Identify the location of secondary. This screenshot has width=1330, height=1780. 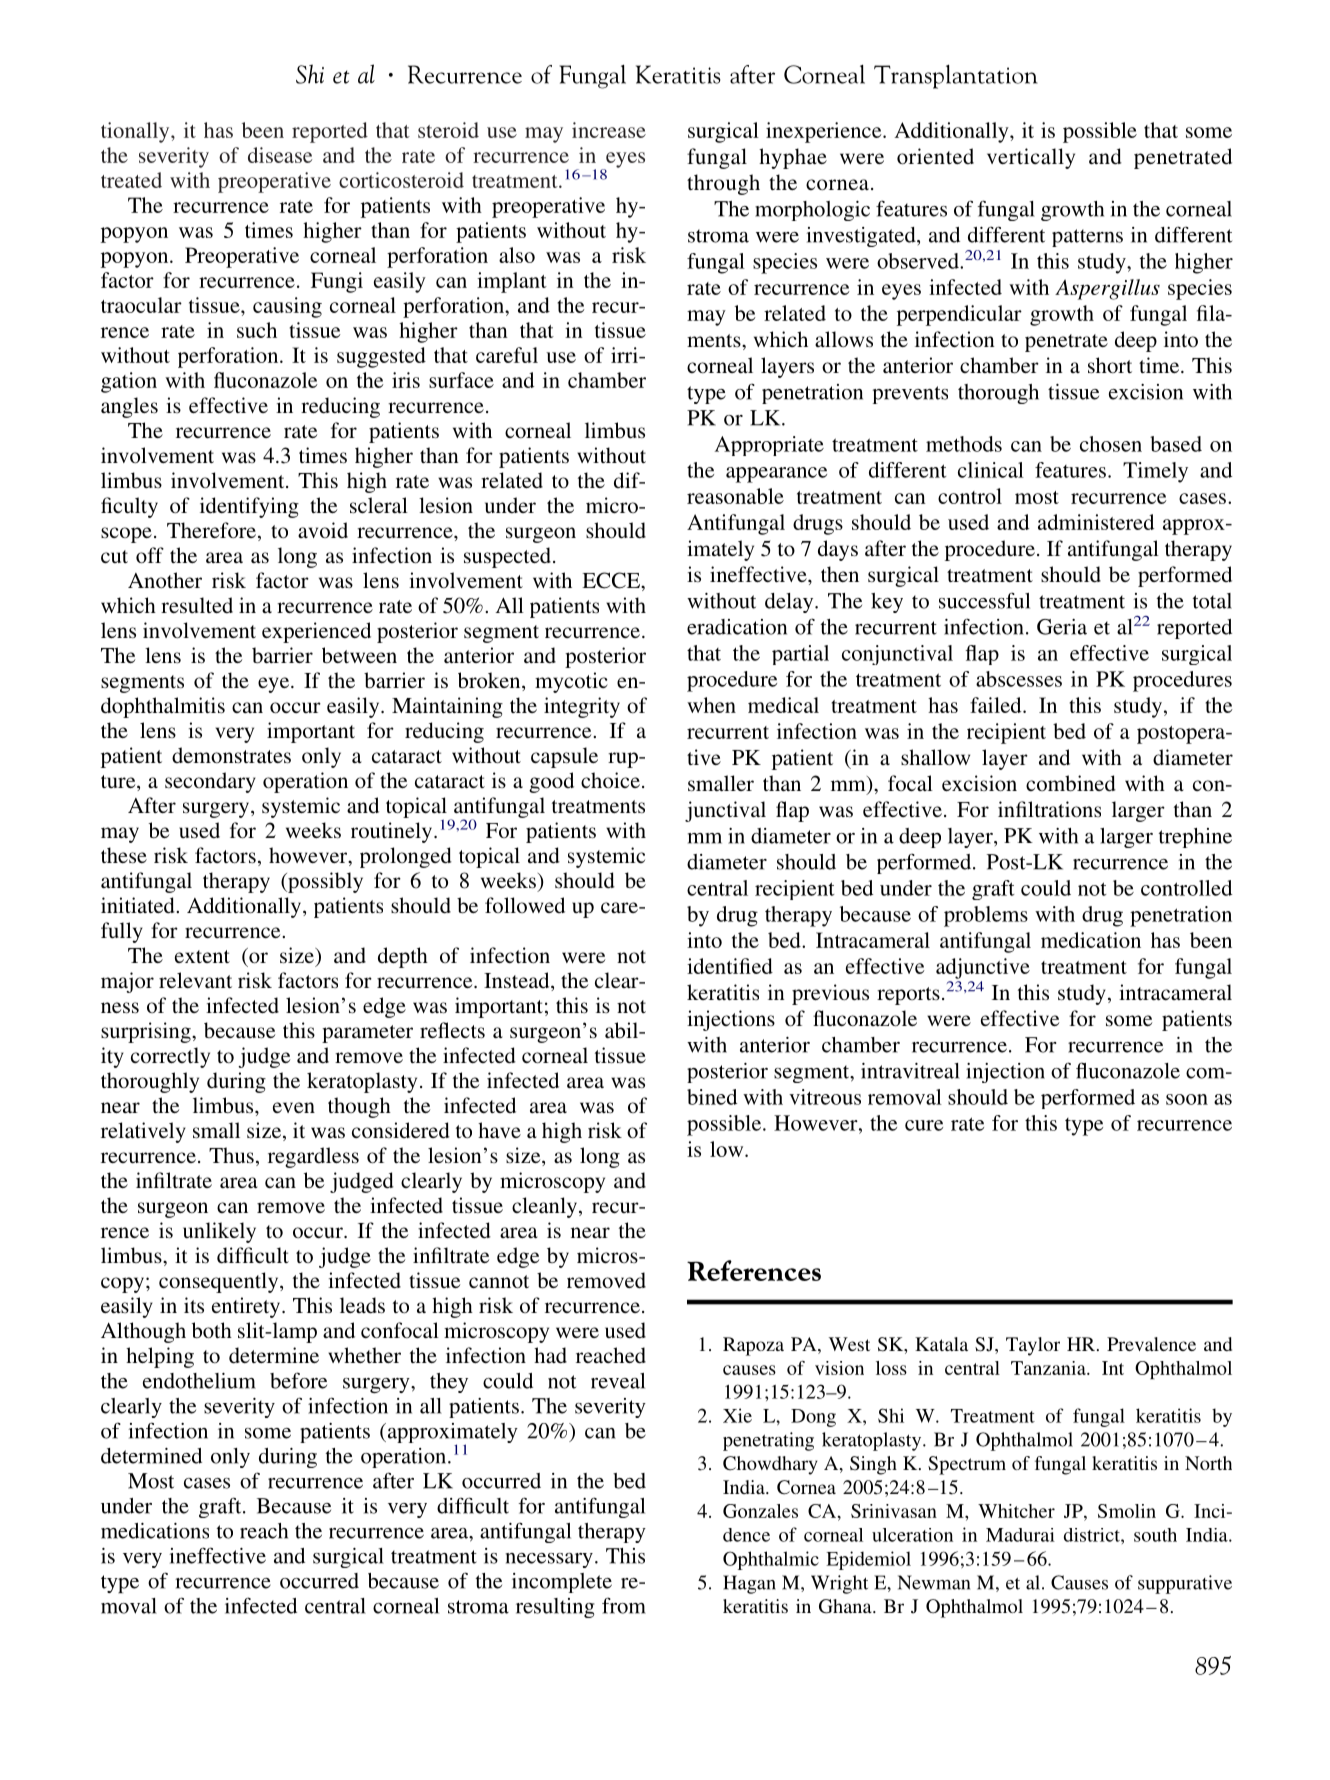
(210, 782).
